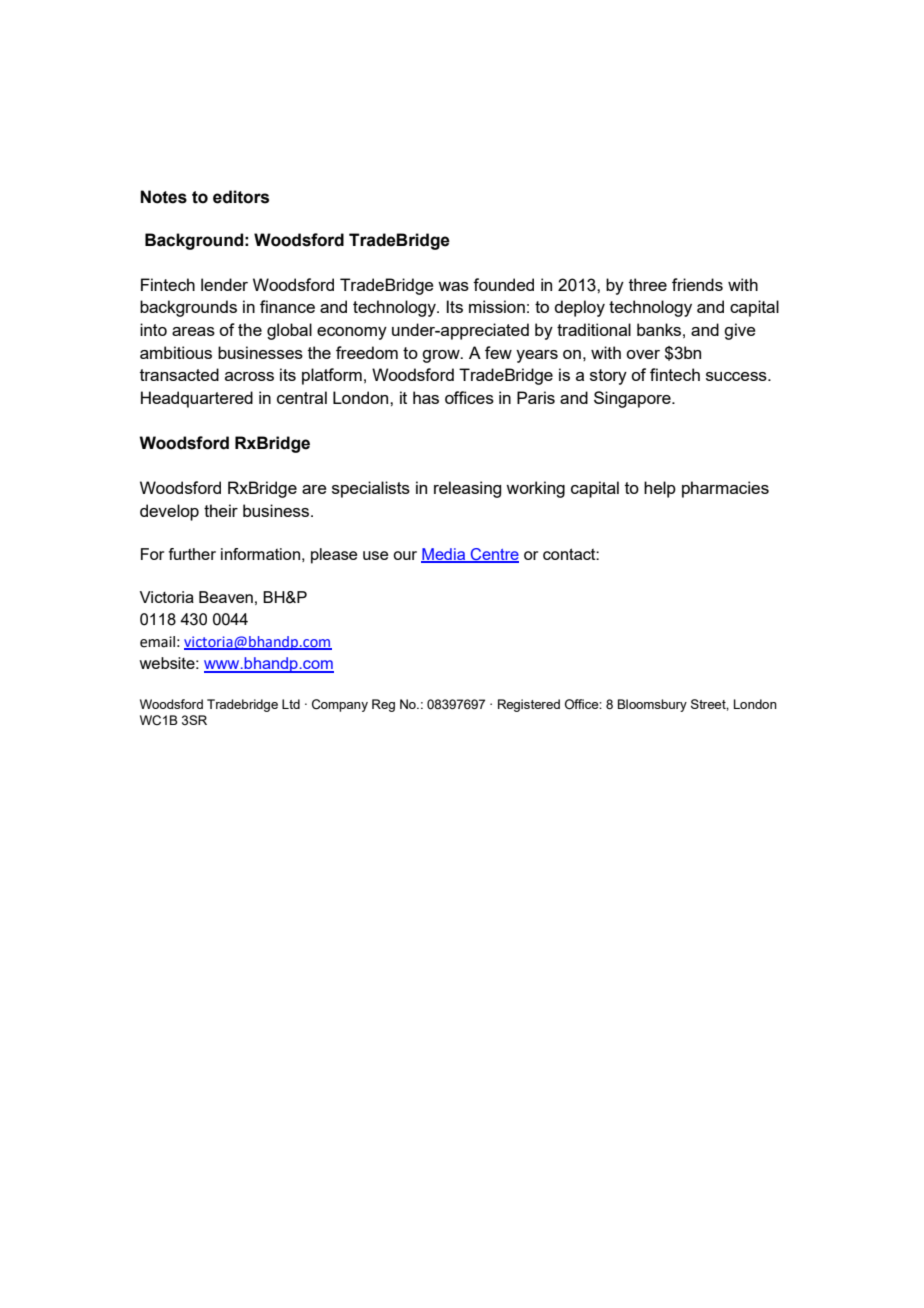 This document has height=1308, width=924. What do you see at coordinates (453, 286) in the document?
I see `was` at bounding box center [453, 286].
